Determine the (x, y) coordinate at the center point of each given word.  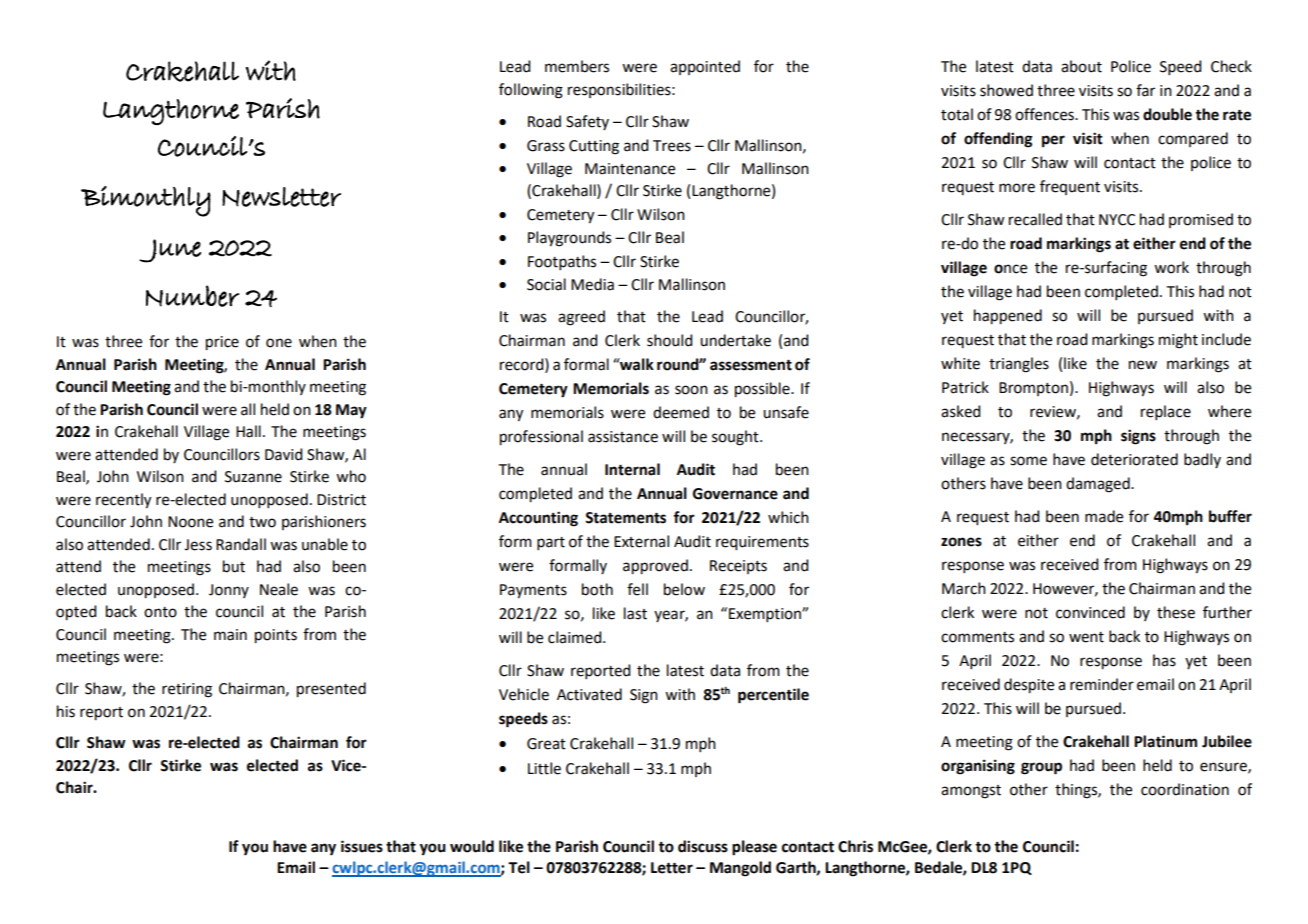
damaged (1099, 485)
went (1086, 637)
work (1171, 267)
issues (362, 846)
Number (192, 296)
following (531, 91)
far (1145, 90)
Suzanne (253, 477)
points (276, 636)
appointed (705, 67)
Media (592, 284)
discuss (703, 846)
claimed (576, 637)
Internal (632, 469)
